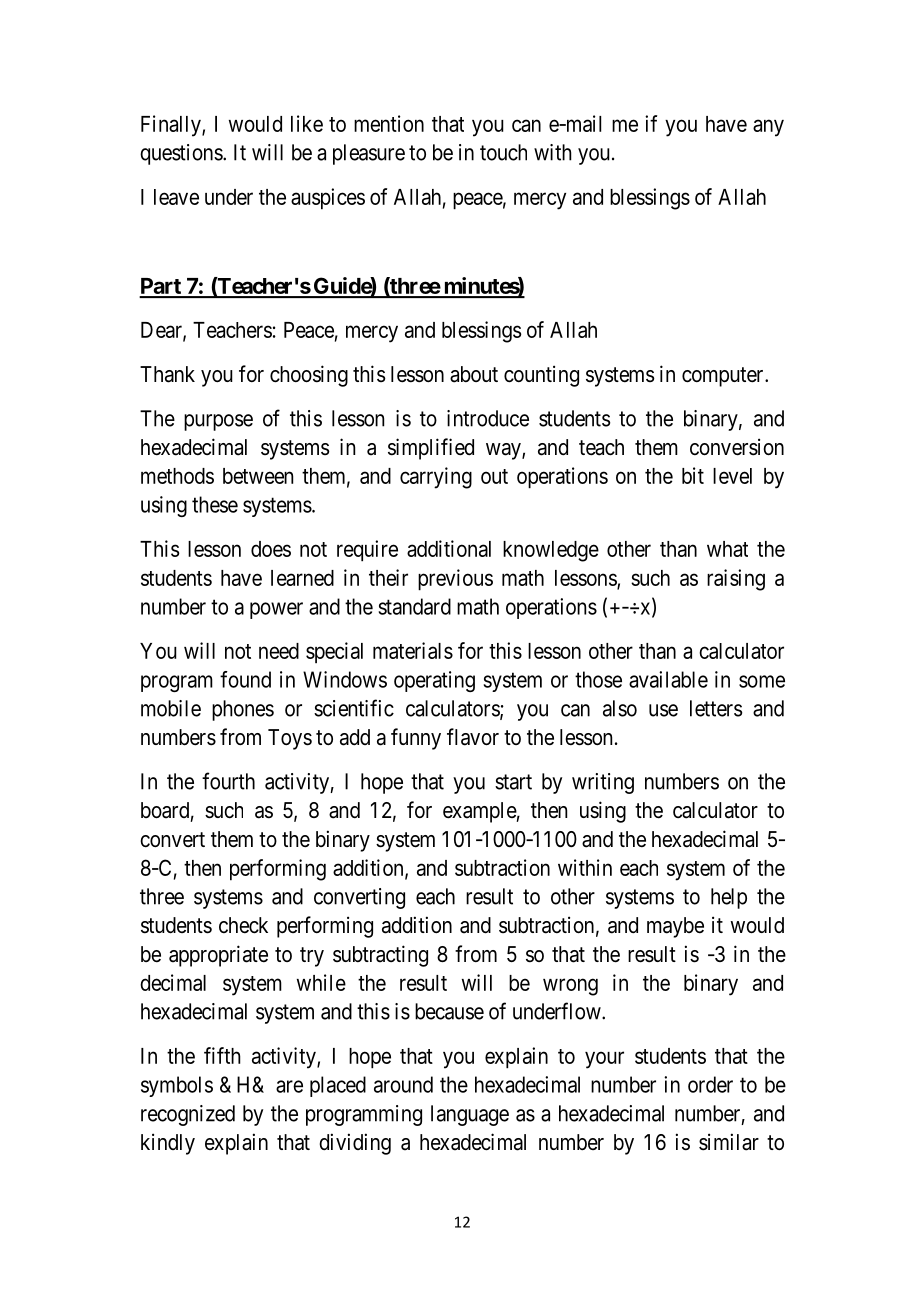 The height and width of the screenshot is (1308, 924). What do you see at coordinates (503, 152) in the screenshot?
I see `touch` at bounding box center [503, 152].
